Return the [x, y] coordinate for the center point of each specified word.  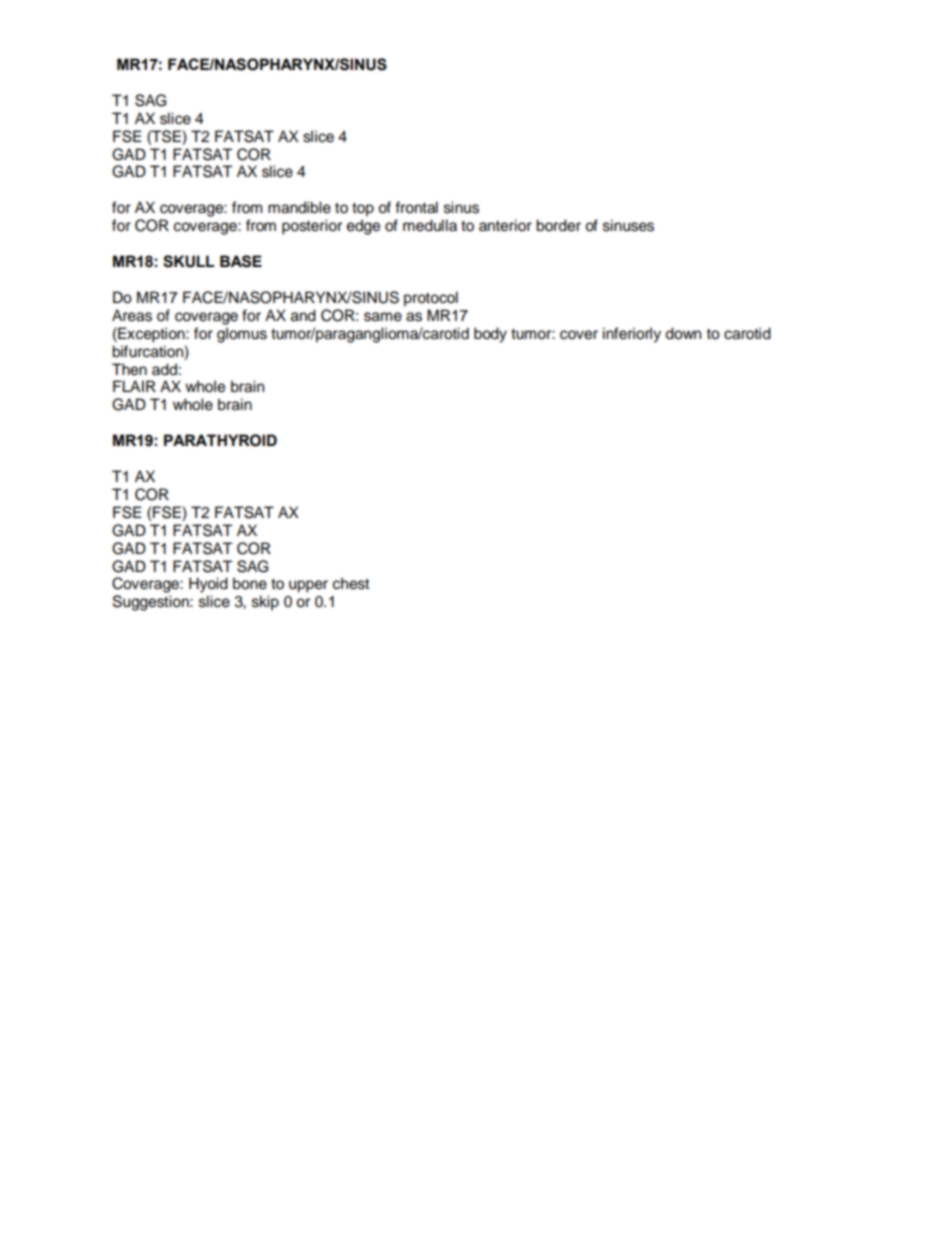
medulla [430, 225]
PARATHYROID [220, 440]
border [558, 225]
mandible [299, 207]
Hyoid [208, 585]
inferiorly [632, 335]
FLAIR [134, 386]
